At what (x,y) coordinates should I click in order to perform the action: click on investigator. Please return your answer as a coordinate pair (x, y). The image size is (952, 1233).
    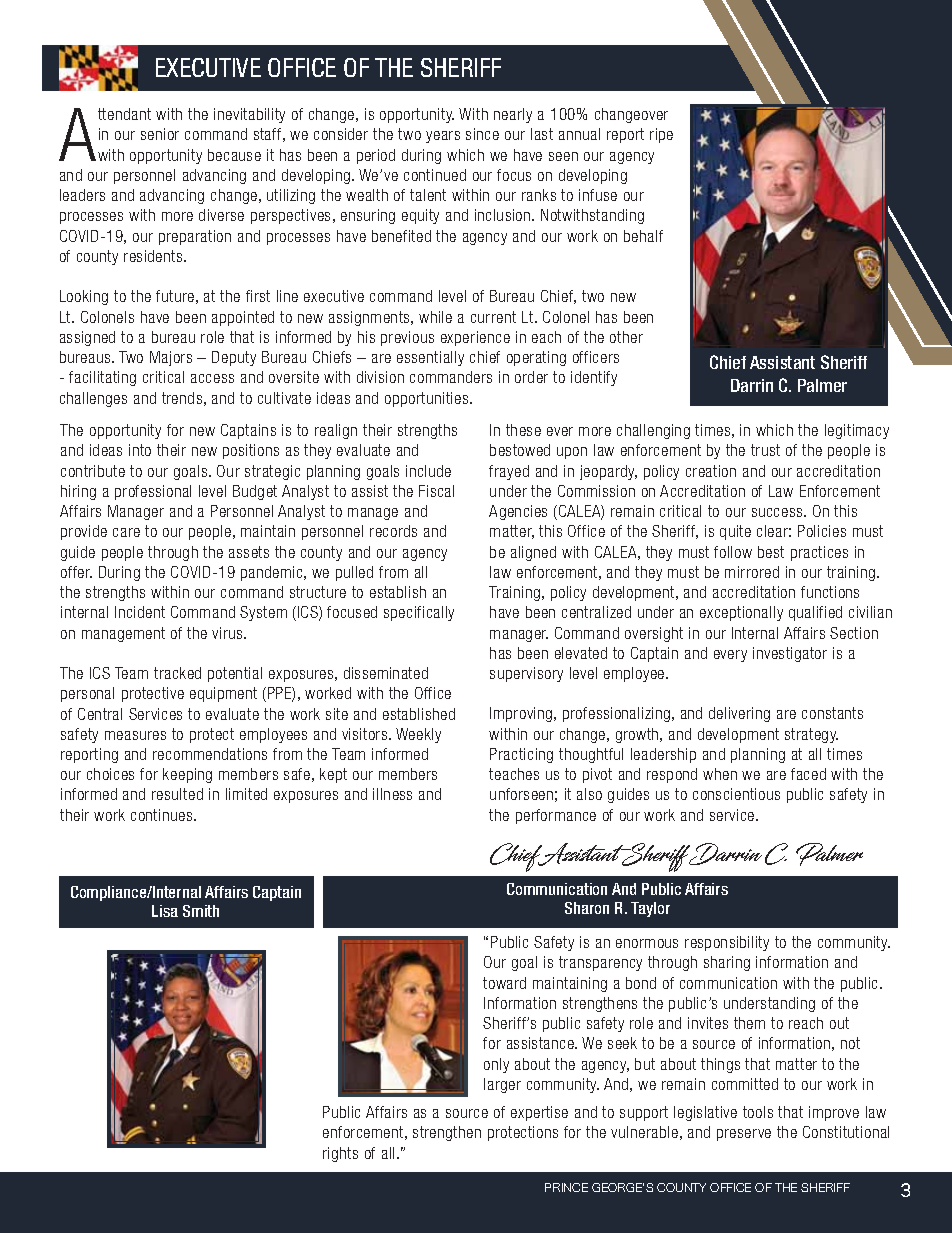
    Looking at the image, I should click on (790, 654).
